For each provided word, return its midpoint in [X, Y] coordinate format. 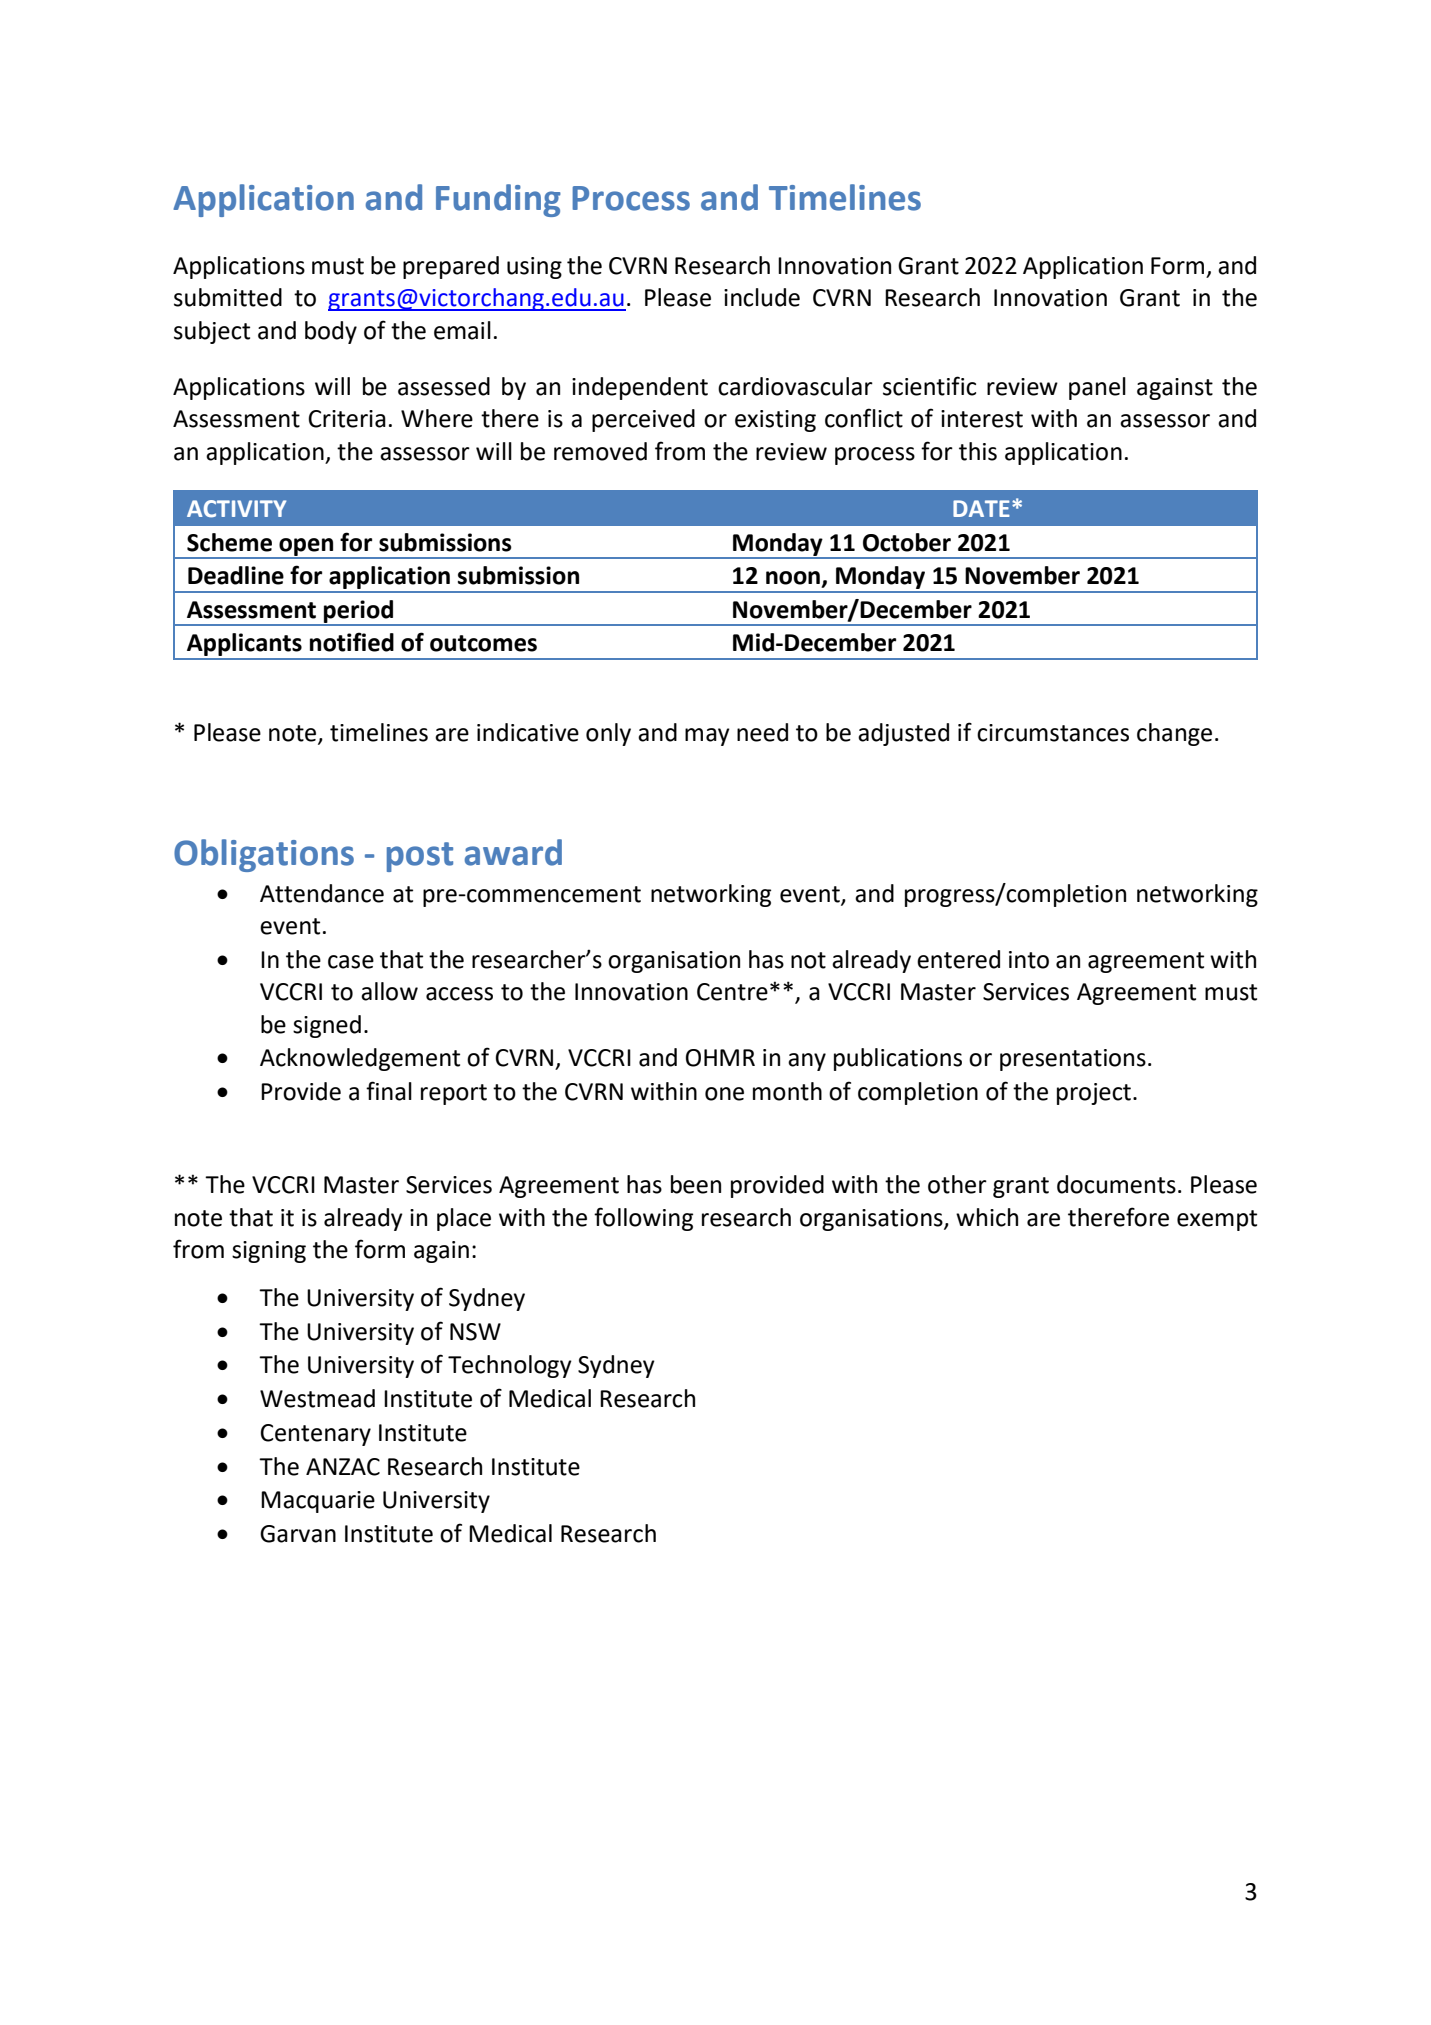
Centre [732, 992]
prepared [451, 267]
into [1029, 960]
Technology [510, 1366]
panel [1097, 388]
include [762, 297]
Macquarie [318, 1502]
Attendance [322, 893]
